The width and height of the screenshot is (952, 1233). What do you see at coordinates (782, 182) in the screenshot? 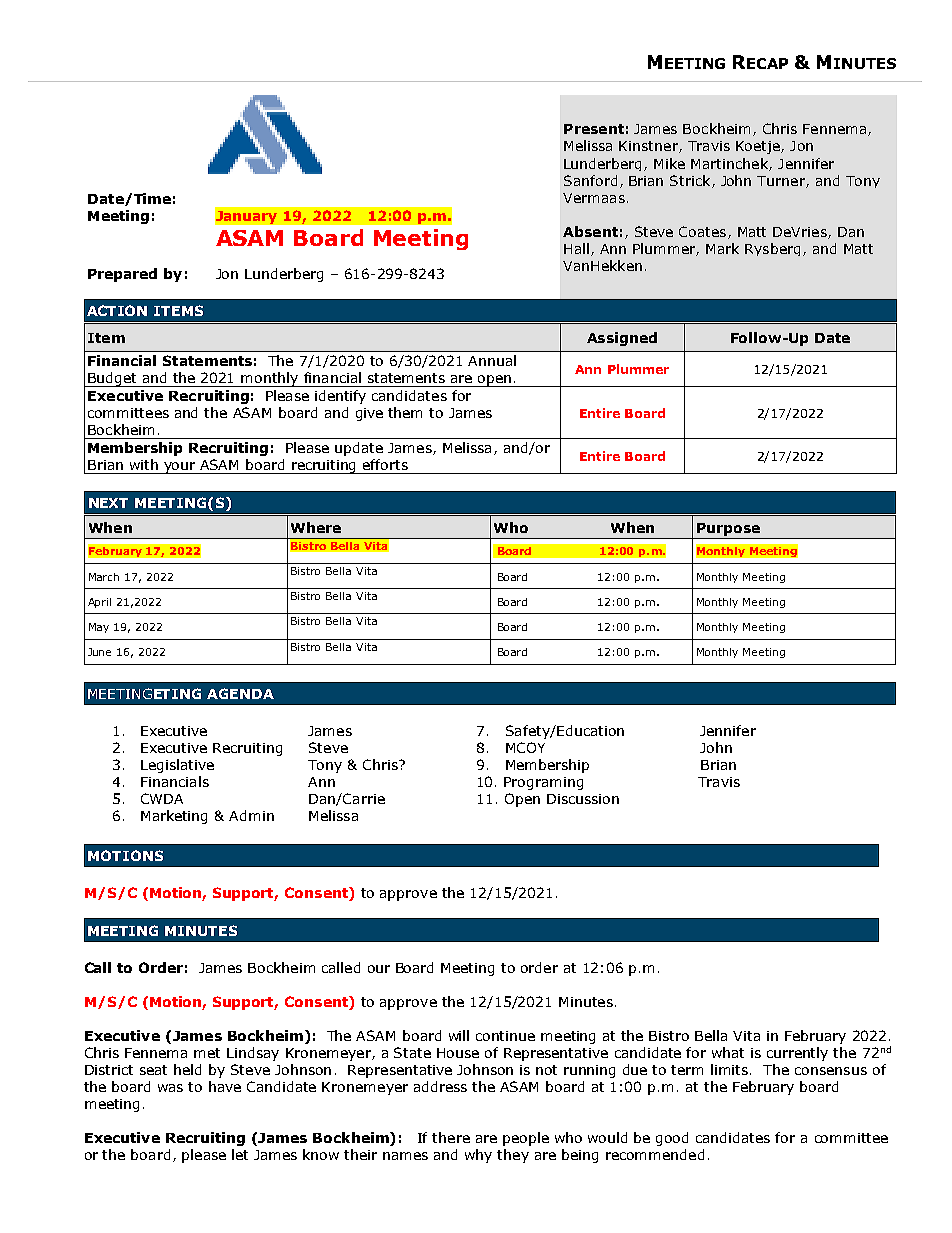
I see `Turner` at bounding box center [782, 182].
